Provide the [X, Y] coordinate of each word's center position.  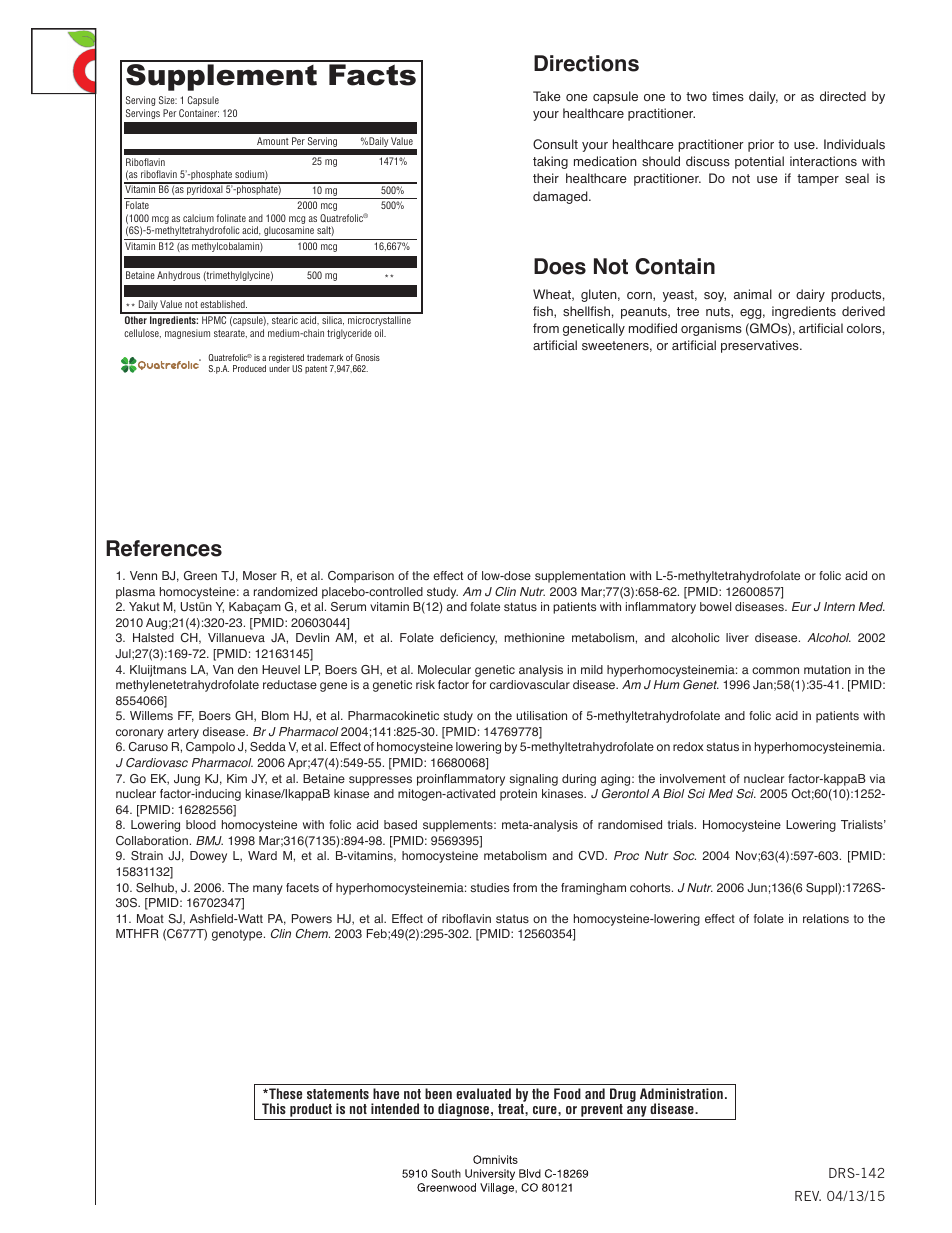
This [274, 1108]
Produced [249, 368]
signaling [533, 780]
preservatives [761, 346]
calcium [198, 218]
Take [547, 96]
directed [843, 96]
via [877, 778]
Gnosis [367, 357]
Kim [237, 778]
